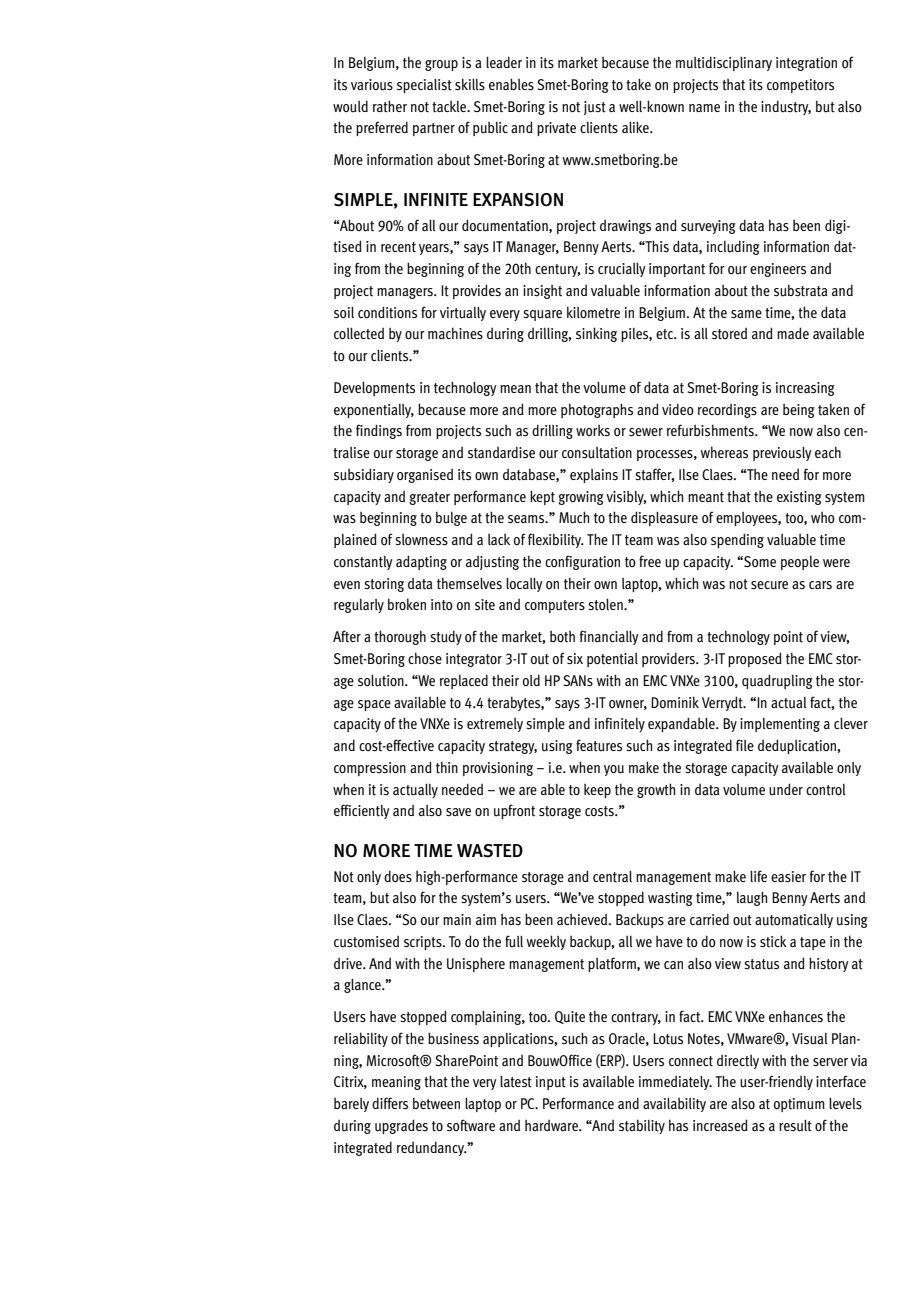 The image size is (924, 1308). What do you see at coordinates (793, 333) in the page?
I see `made` at bounding box center [793, 333].
